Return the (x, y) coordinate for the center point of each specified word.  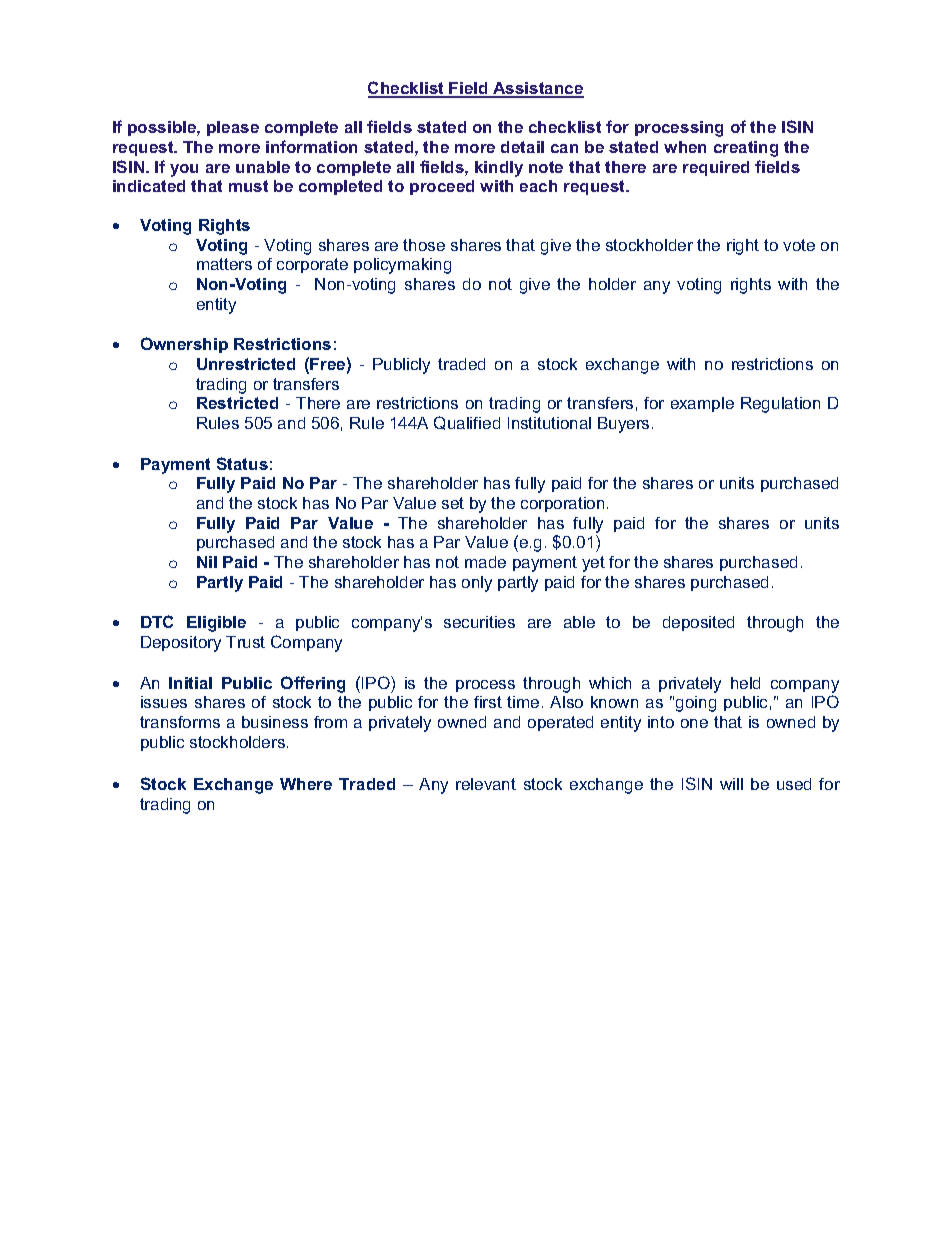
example (702, 404)
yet (593, 564)
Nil (207, 562)
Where (306, 784)
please (233, 128)
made (485, 562)
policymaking (402, 266)
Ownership (184, 345)
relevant (486, 784)
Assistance (537, 89)
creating (746, 149)
